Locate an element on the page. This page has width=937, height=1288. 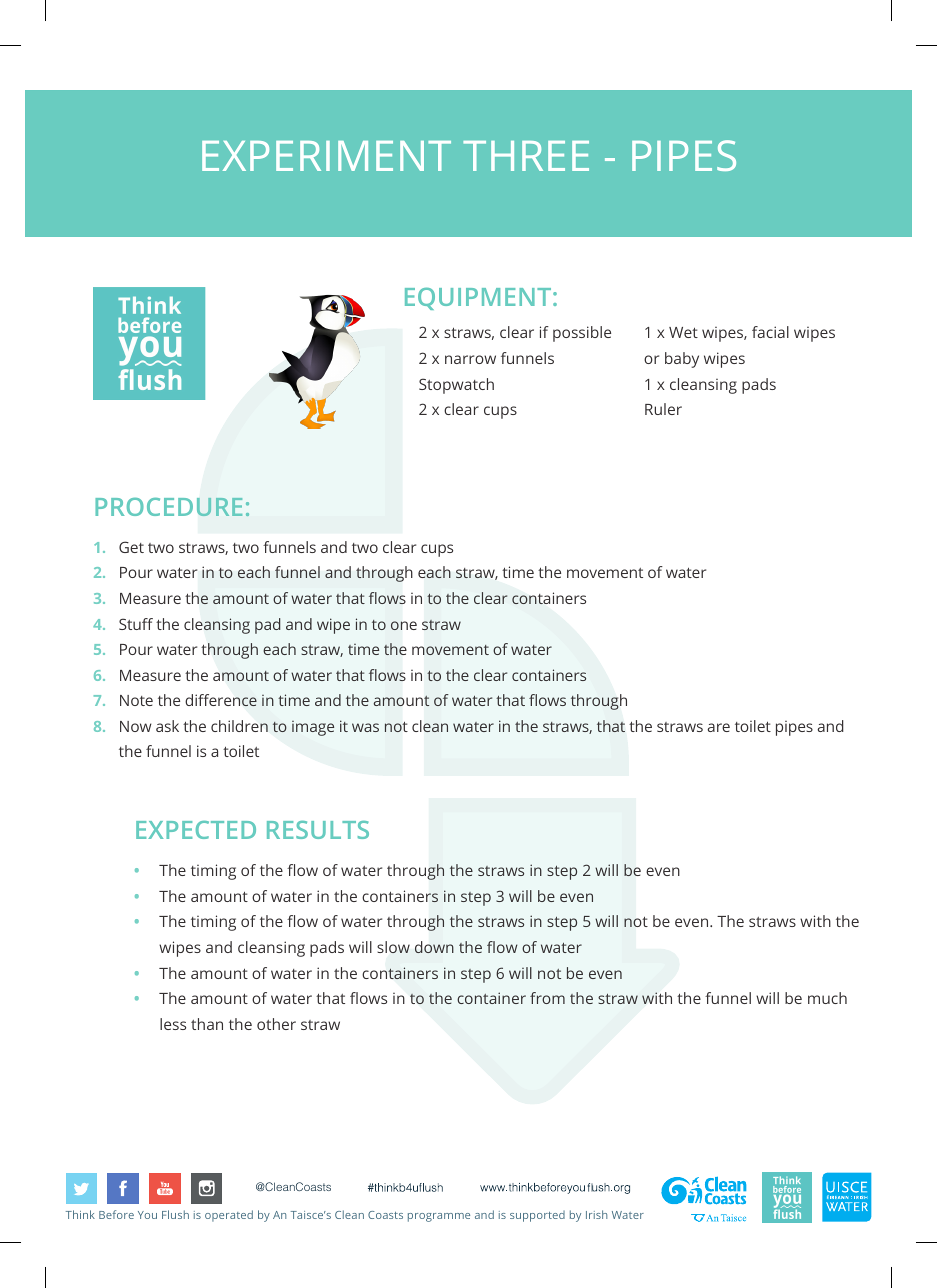
Note is located at coordinates (136, 700).
